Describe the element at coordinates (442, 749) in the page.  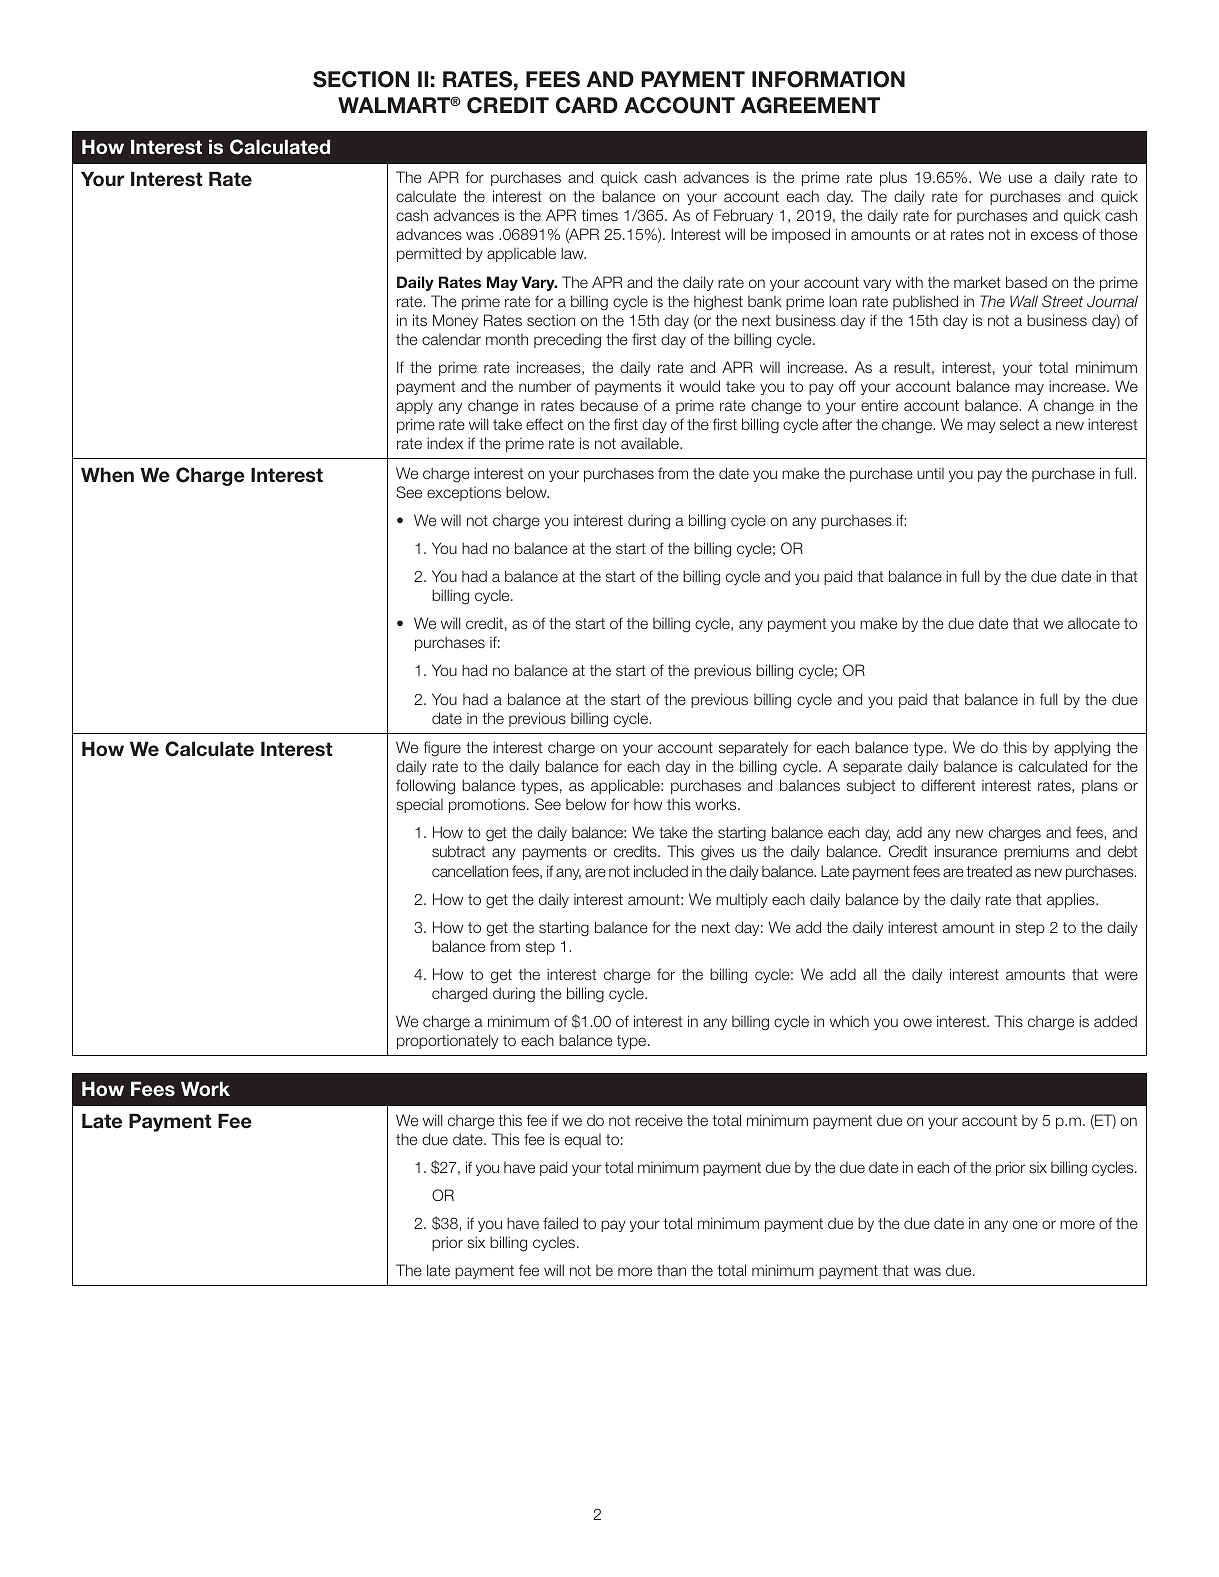
I see `figure` at that location.
